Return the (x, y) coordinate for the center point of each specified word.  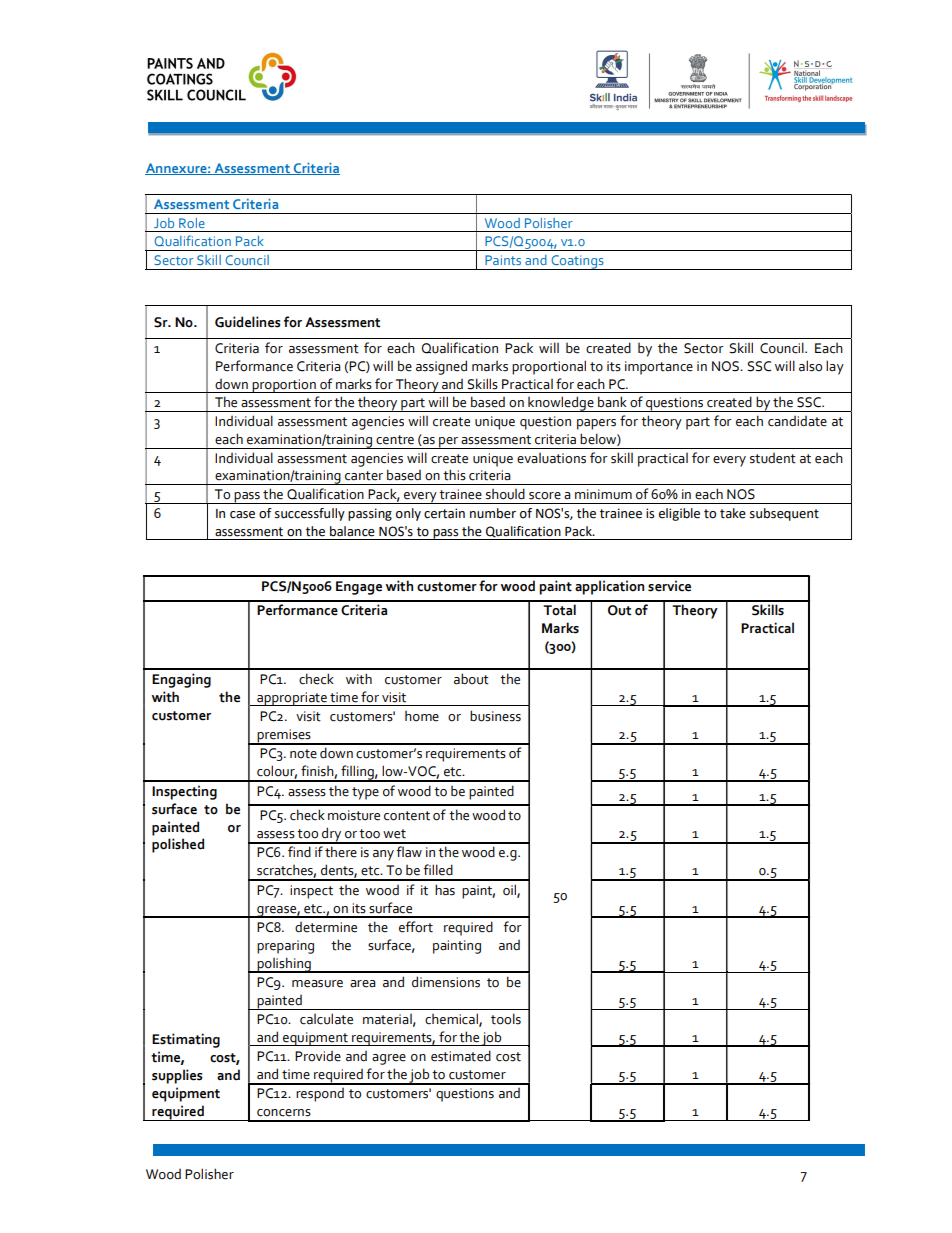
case (242, 515)
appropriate (292, 699)
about (471, 679)
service (669, 586)
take (733, 513)
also (810, 366)
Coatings (577, 262)
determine (326, 927)
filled (438, 870)
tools (506, 1019)
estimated (461, 1056)
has (445, 890)
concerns (284, 1113)
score (545, 496)
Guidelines (247, 322)
